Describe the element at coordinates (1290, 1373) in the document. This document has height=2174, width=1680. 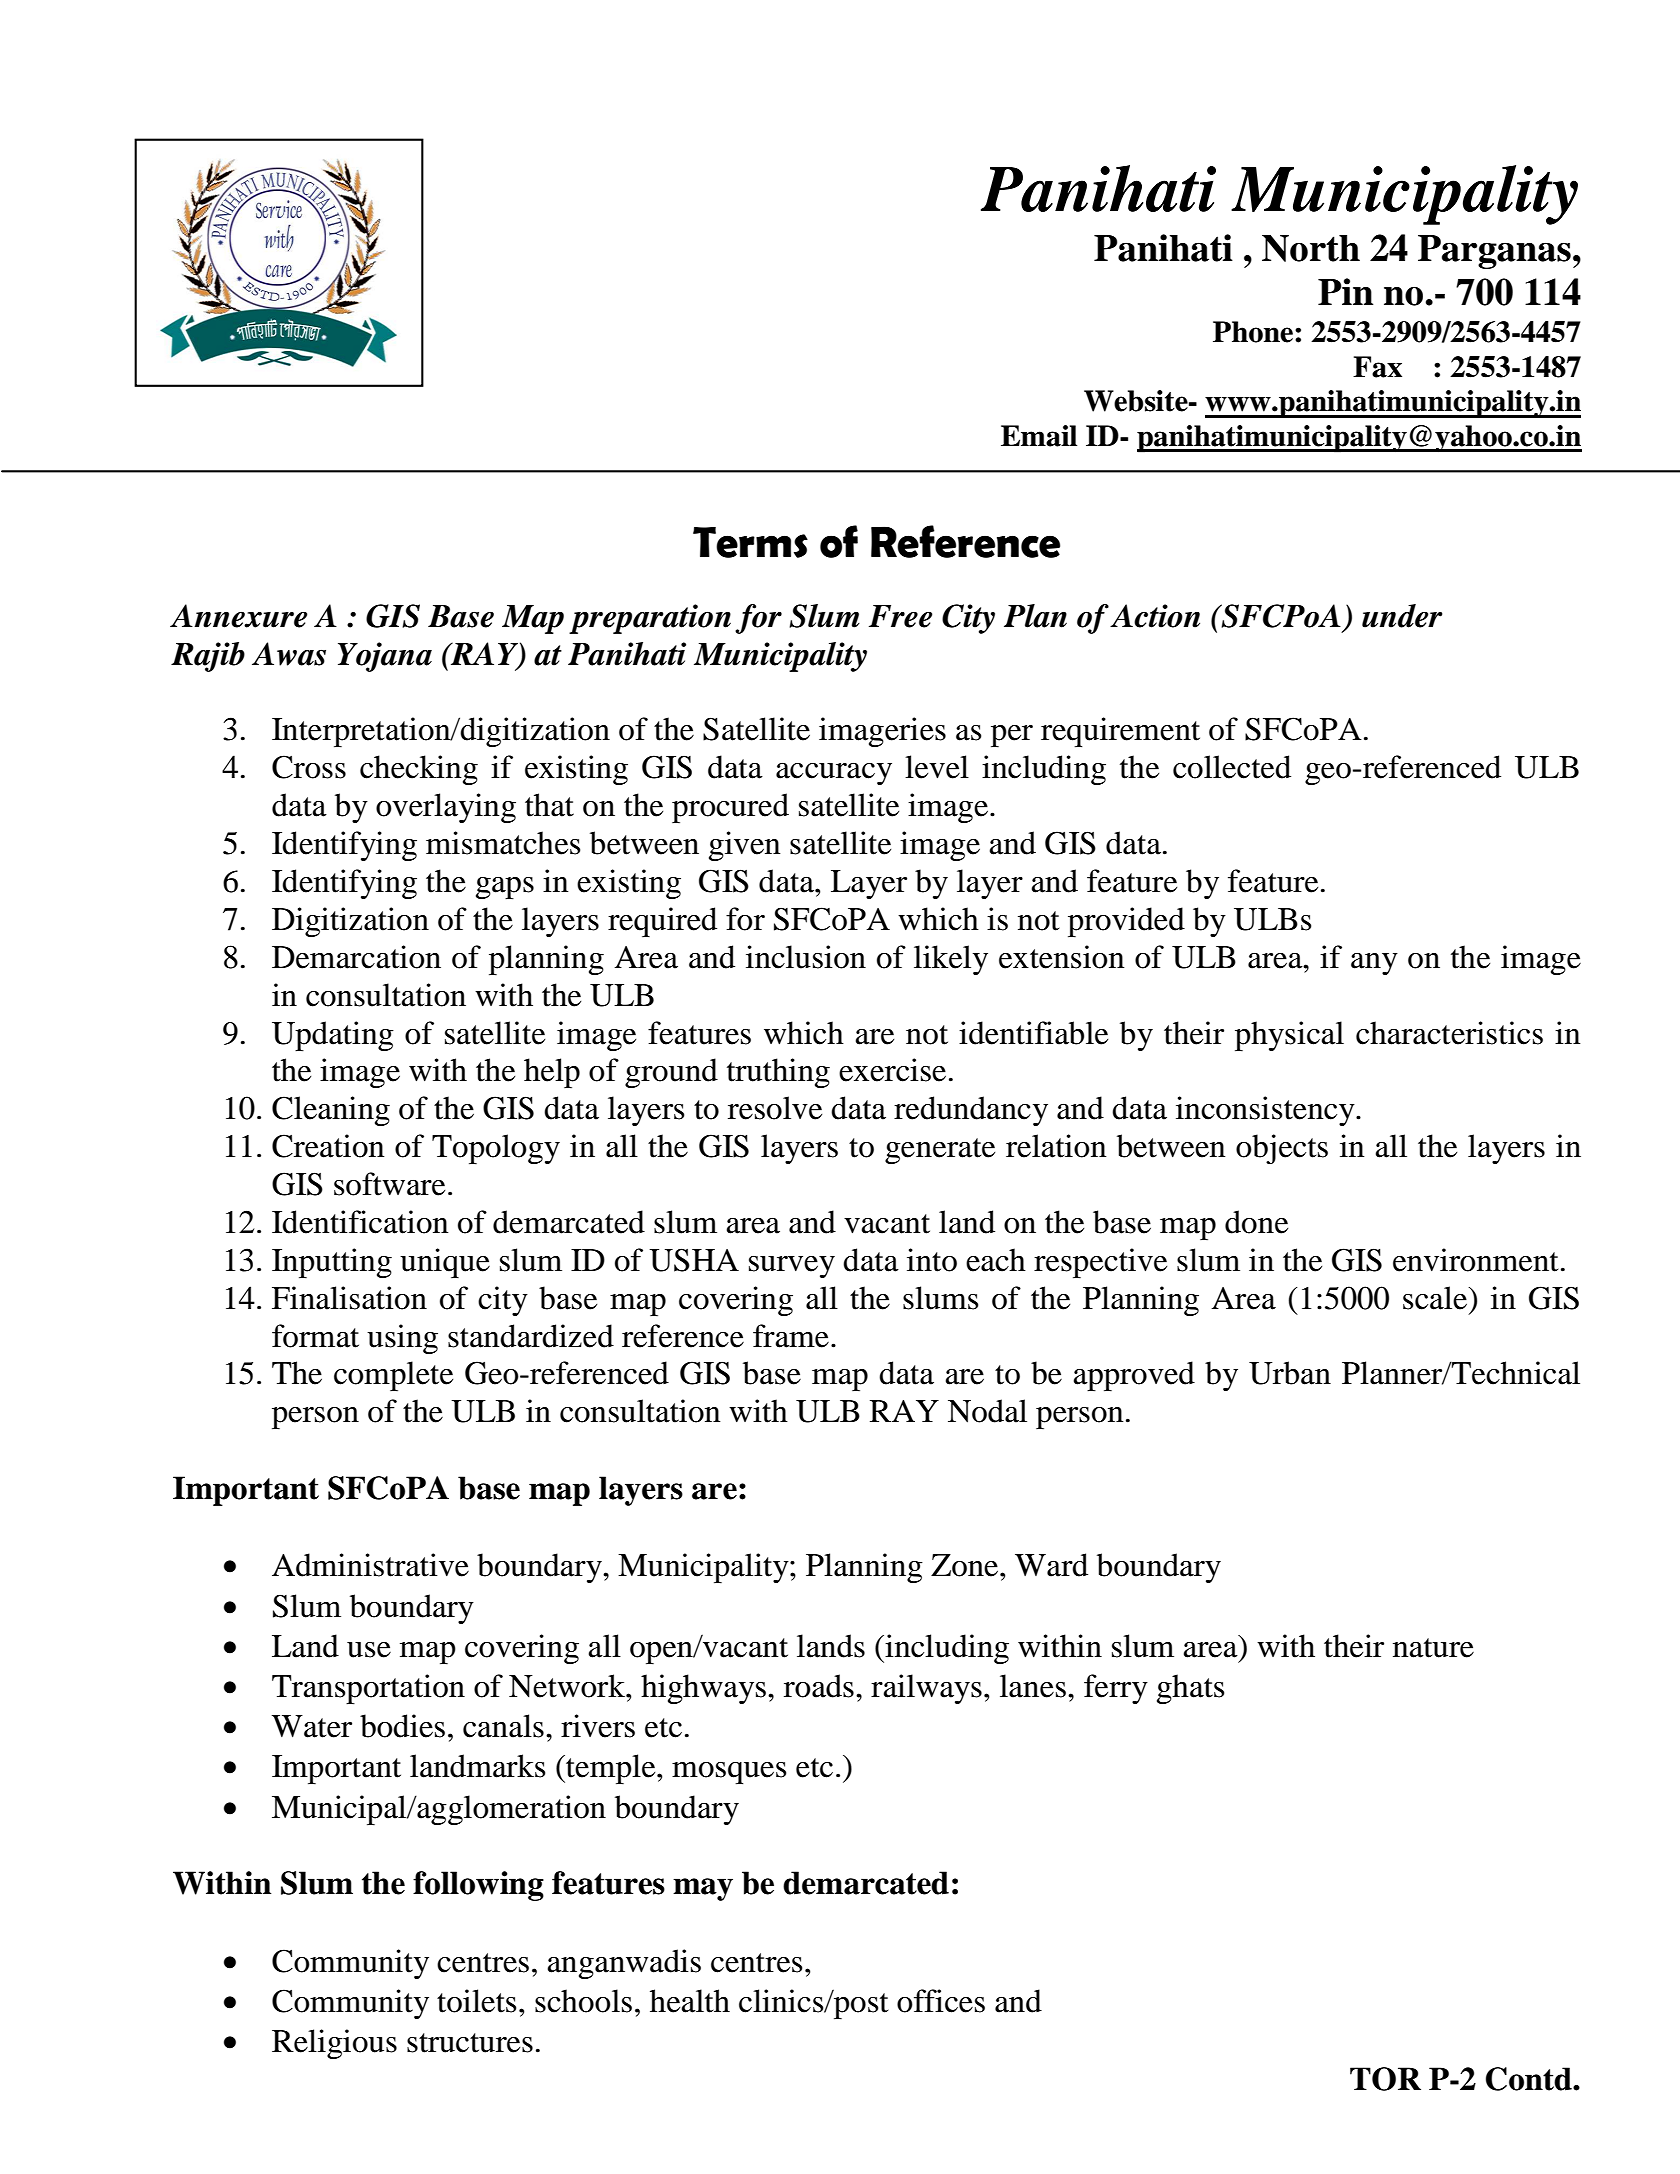
I see `Urban` at that location.
